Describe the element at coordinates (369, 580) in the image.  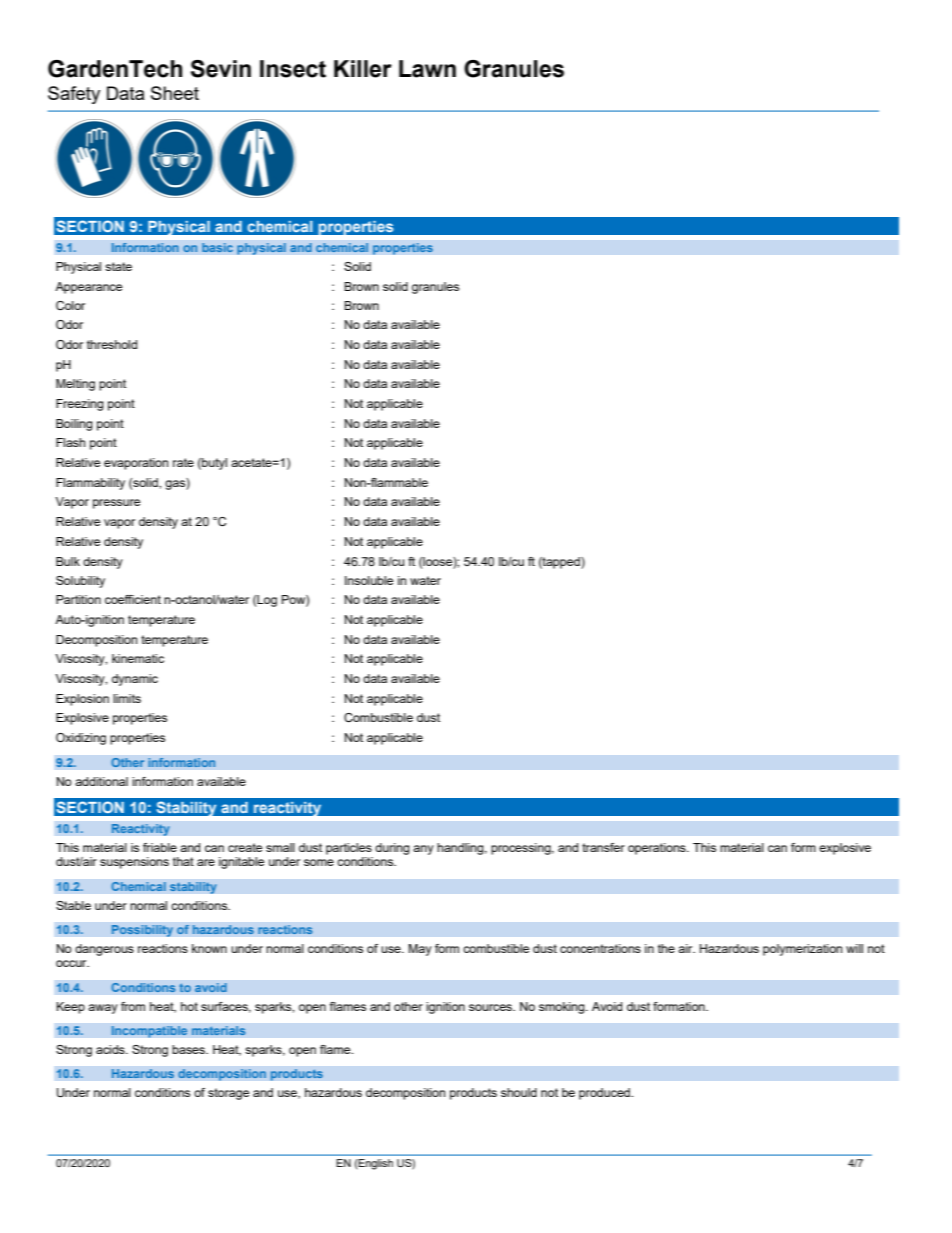
I see `Insoluble` at that location.
